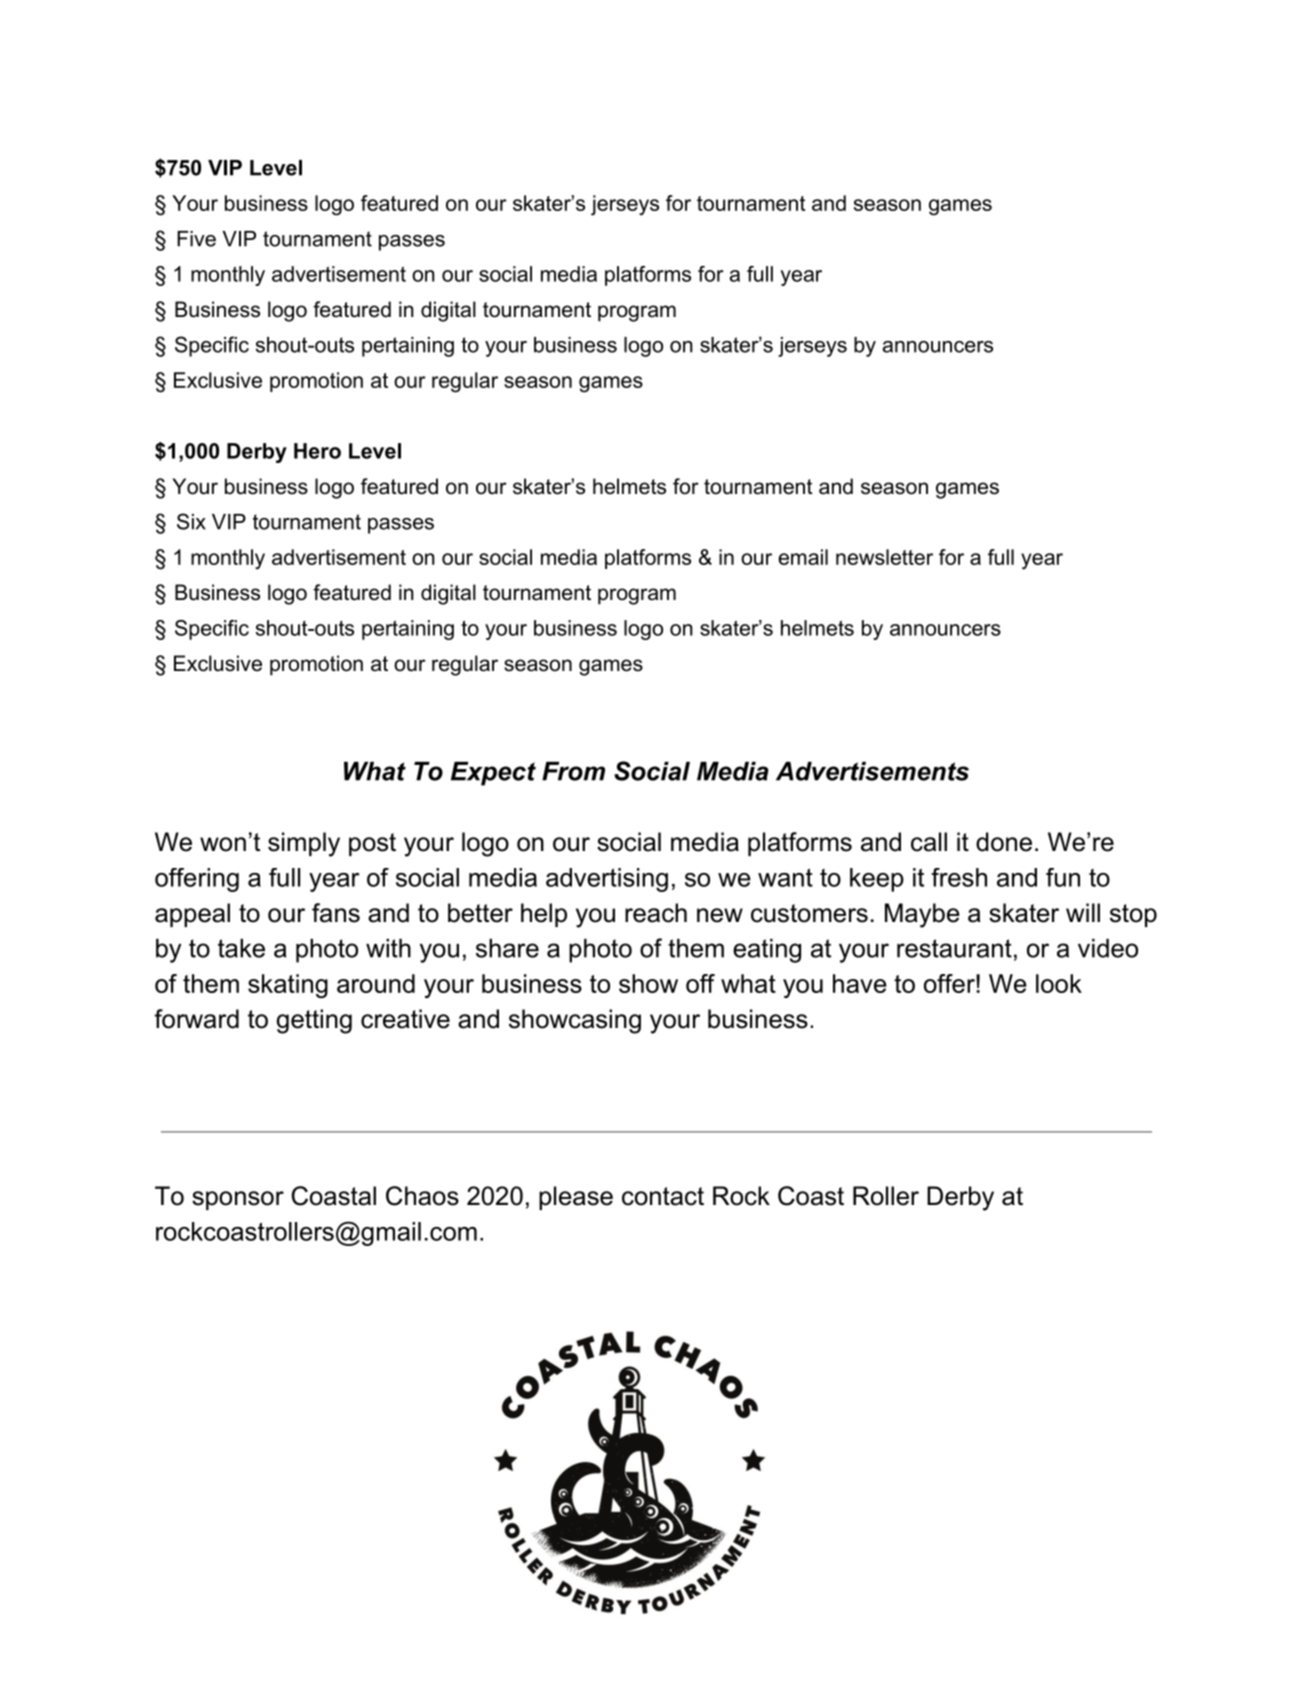 The image size is (1313, 1699). Describe the element at coordinates (317, 451) in the document. I see `Hero` at that location.
